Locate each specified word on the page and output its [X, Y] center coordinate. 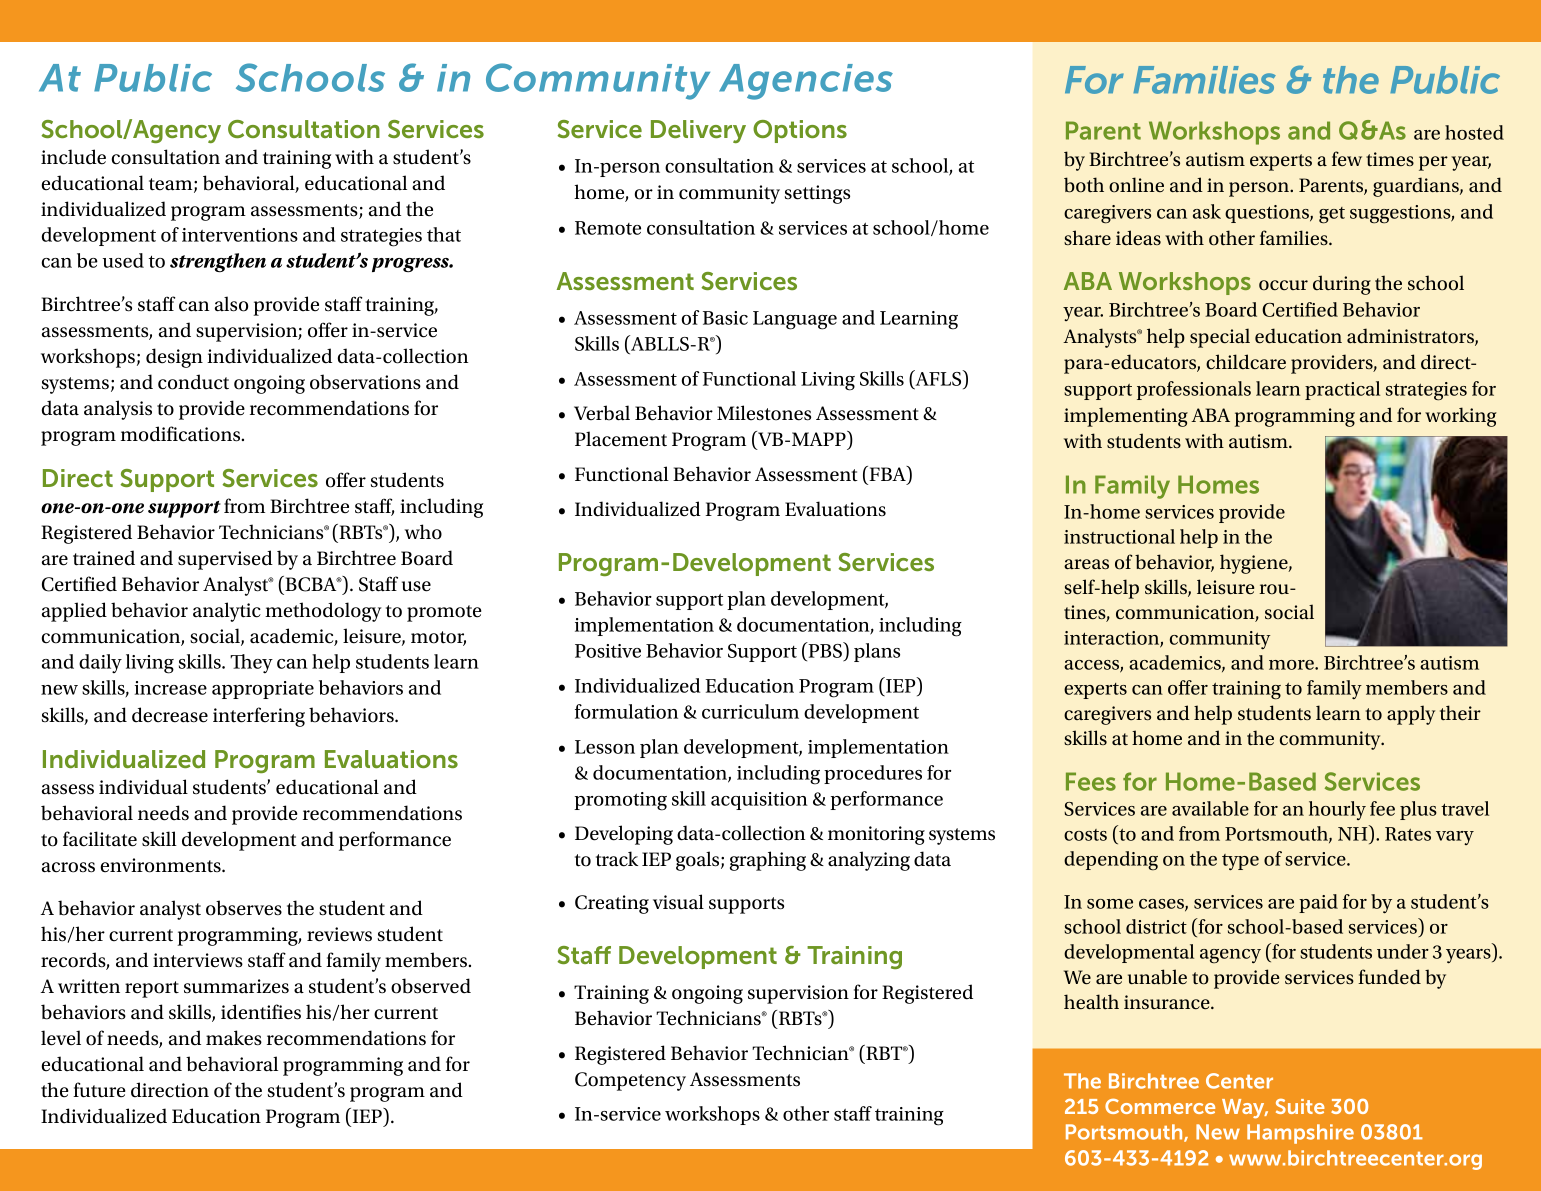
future [99, 1090]
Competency [630, 1081]
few [1347, 158]
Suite [1300, 1106]
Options [800, 131]
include [73, 157]
